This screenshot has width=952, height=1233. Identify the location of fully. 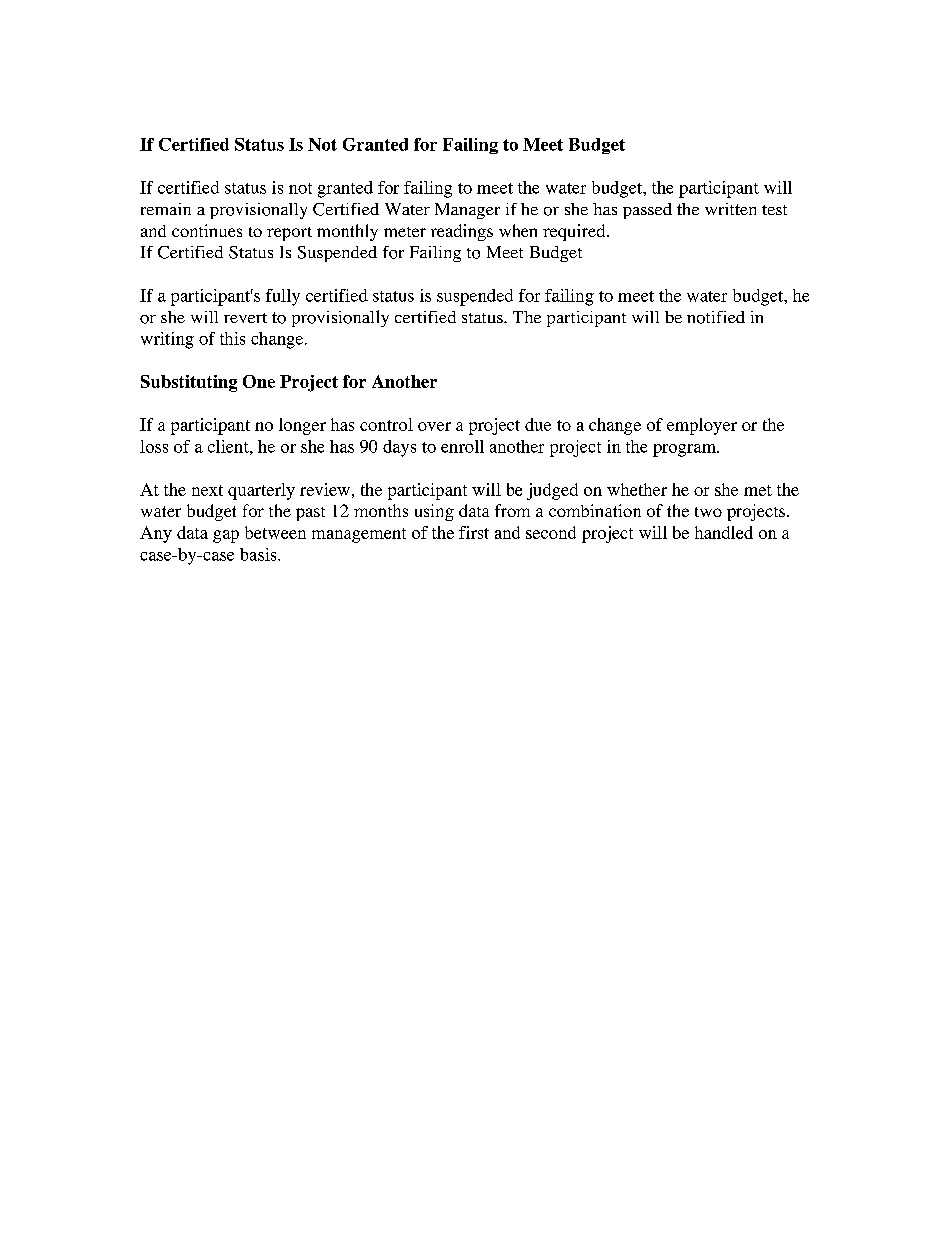
(283, 297).
